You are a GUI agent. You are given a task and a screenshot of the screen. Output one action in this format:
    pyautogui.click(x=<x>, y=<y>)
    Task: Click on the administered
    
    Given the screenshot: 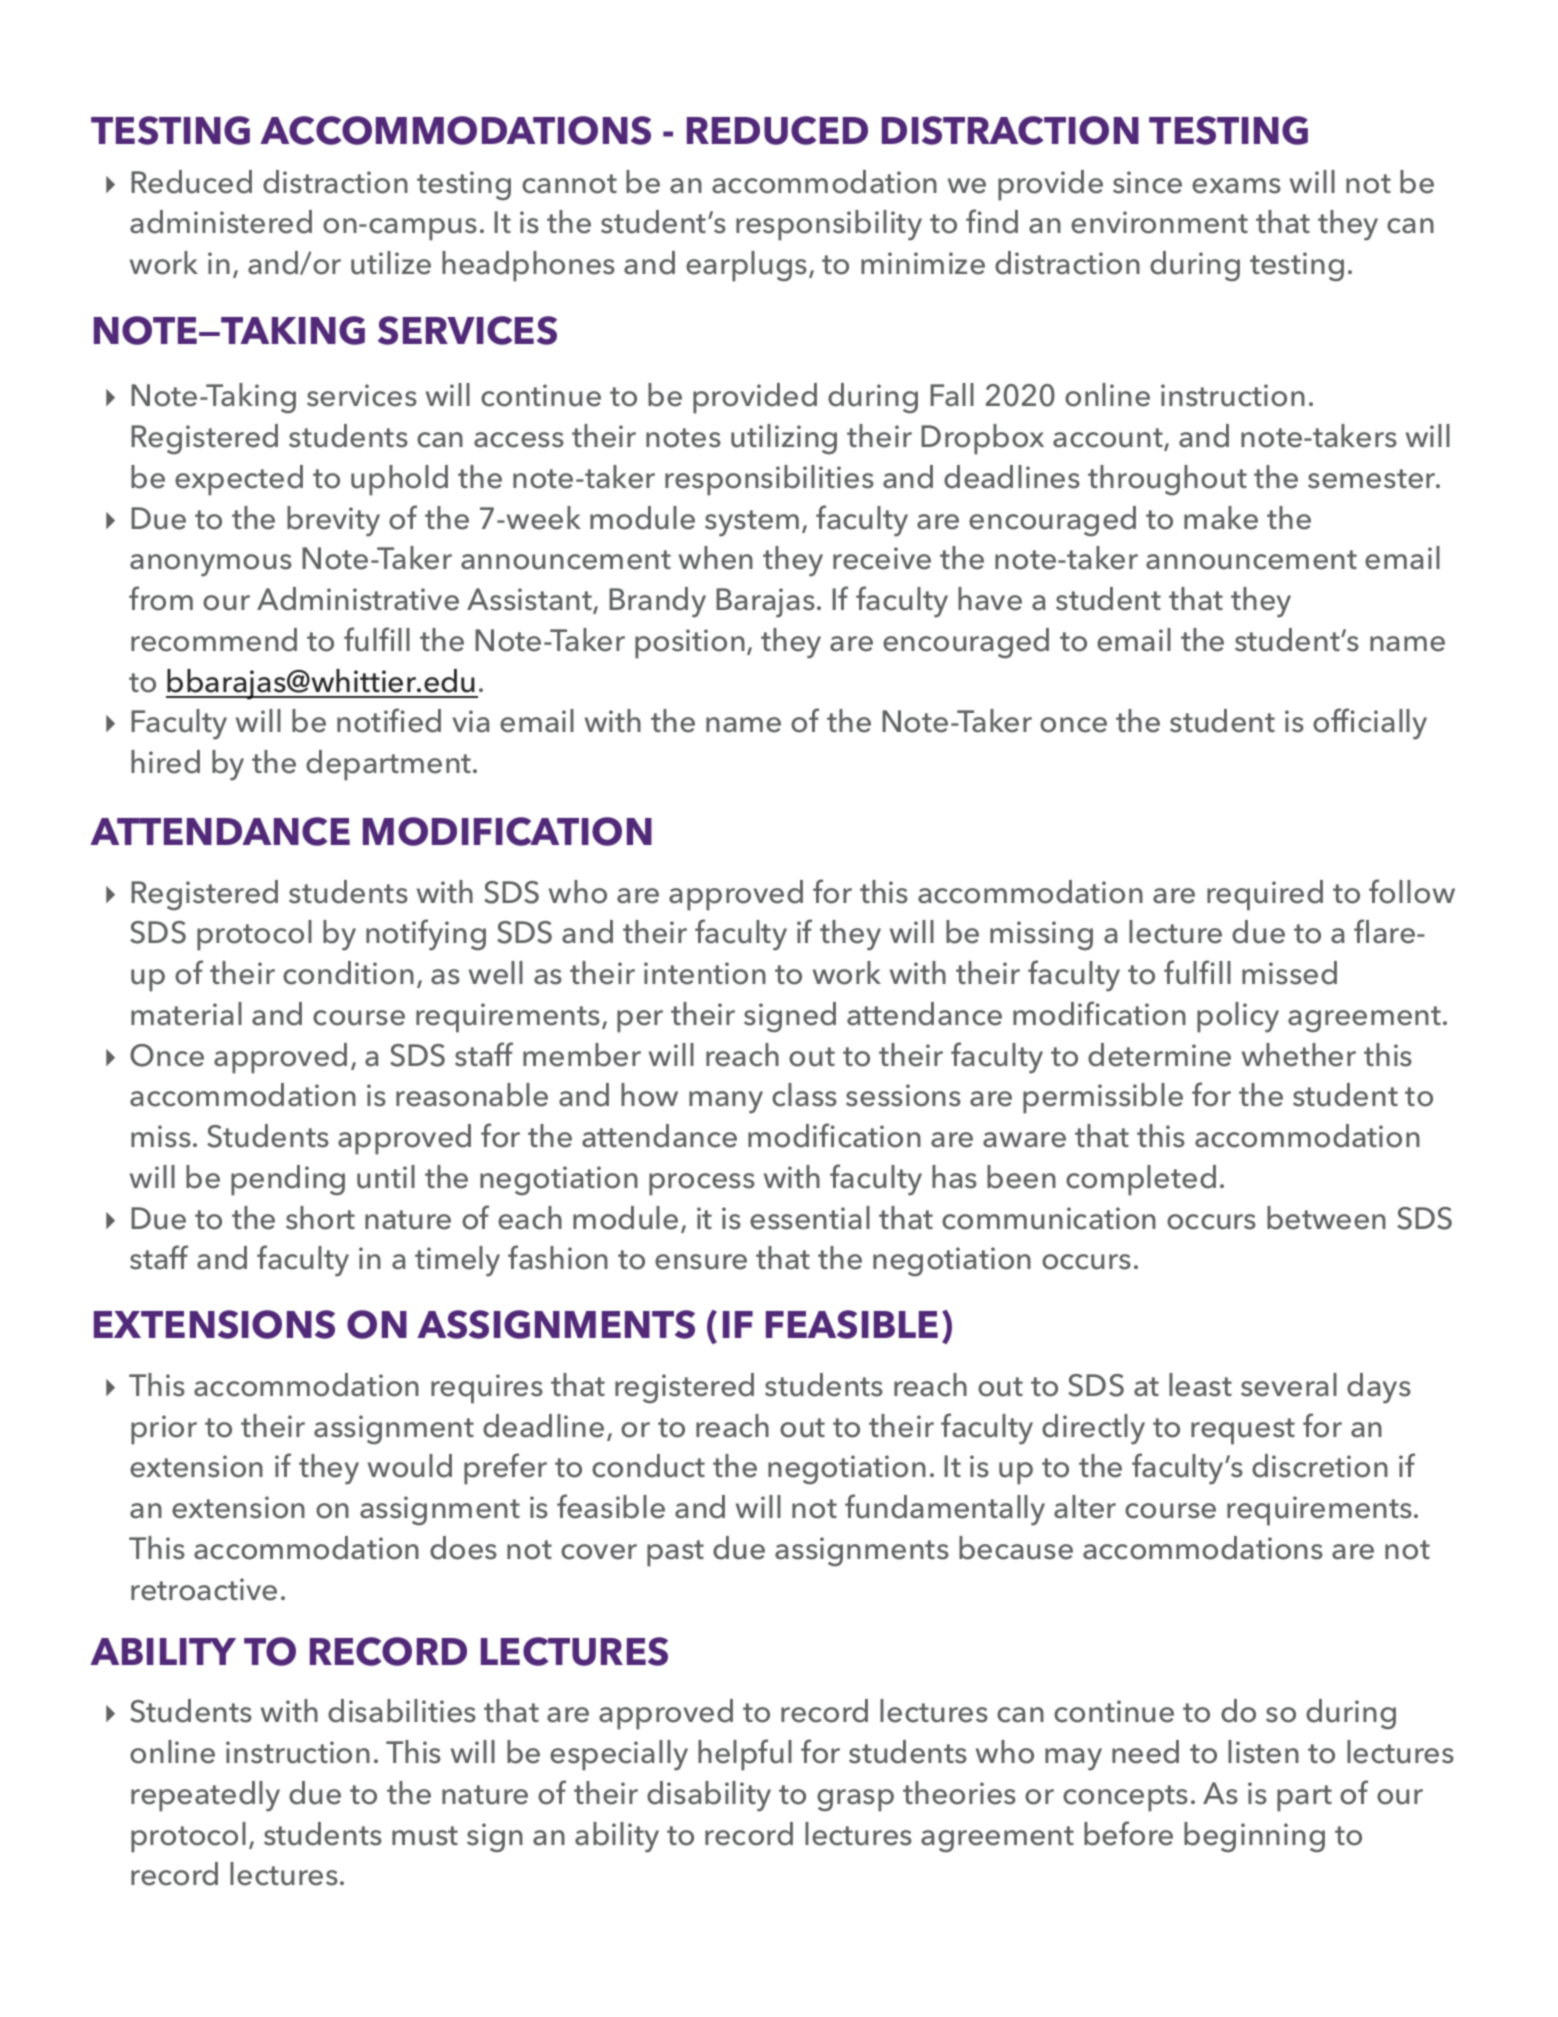 What is the action you would take?
    pyautogui.click(x=221, y=222)
